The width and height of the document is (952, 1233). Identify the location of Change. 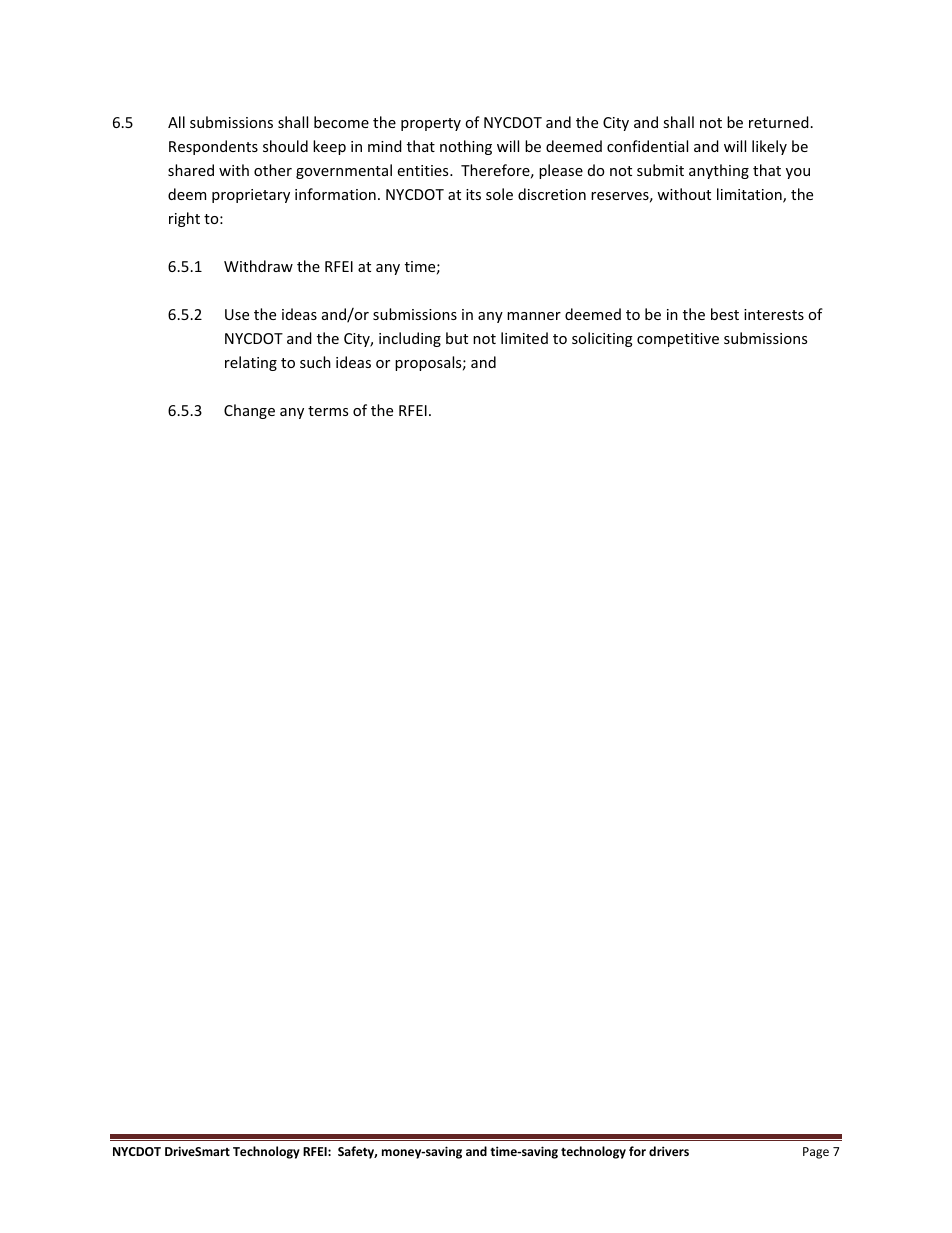
(249, 411).
